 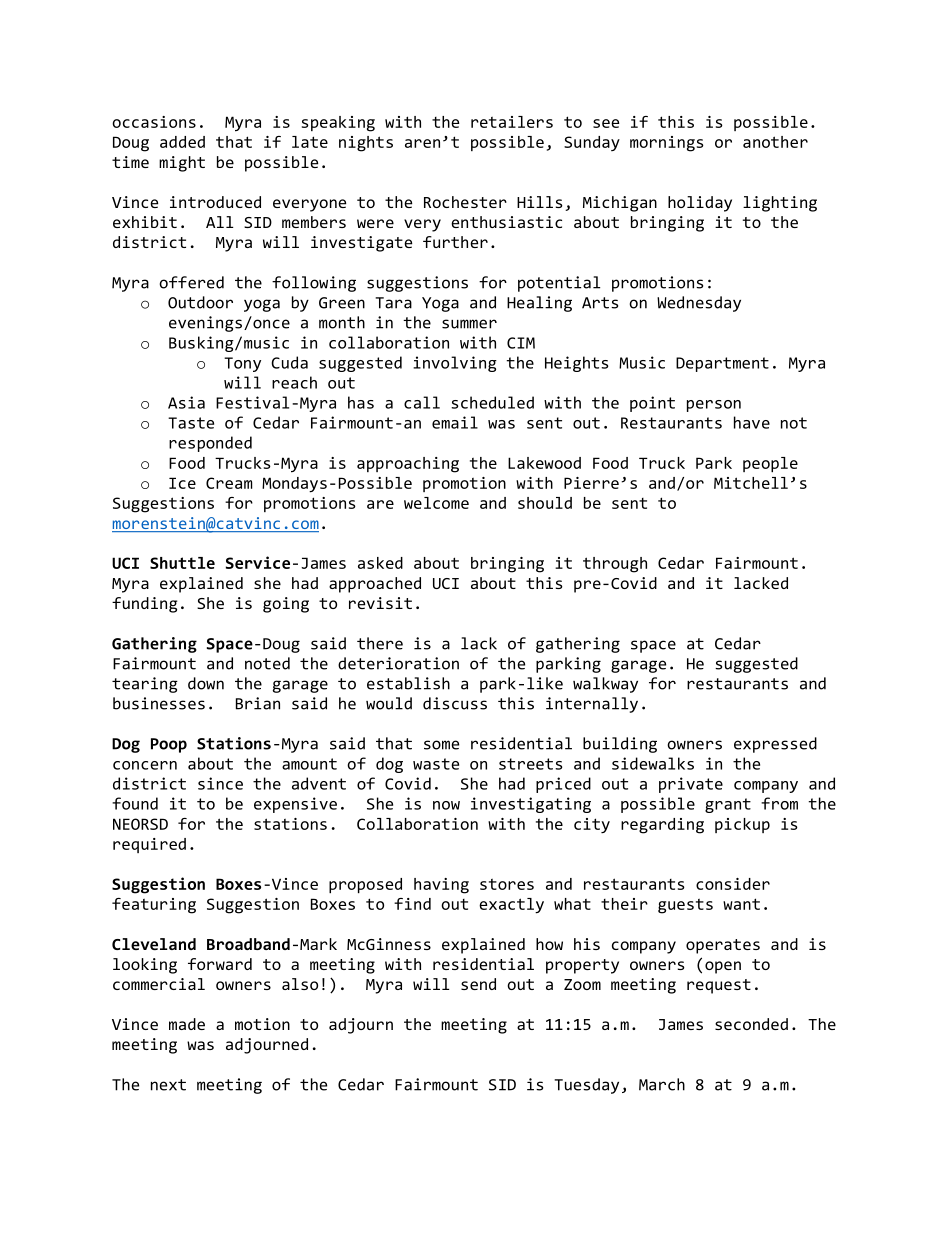 I want to click on March, so click(x=662, y=1084).
